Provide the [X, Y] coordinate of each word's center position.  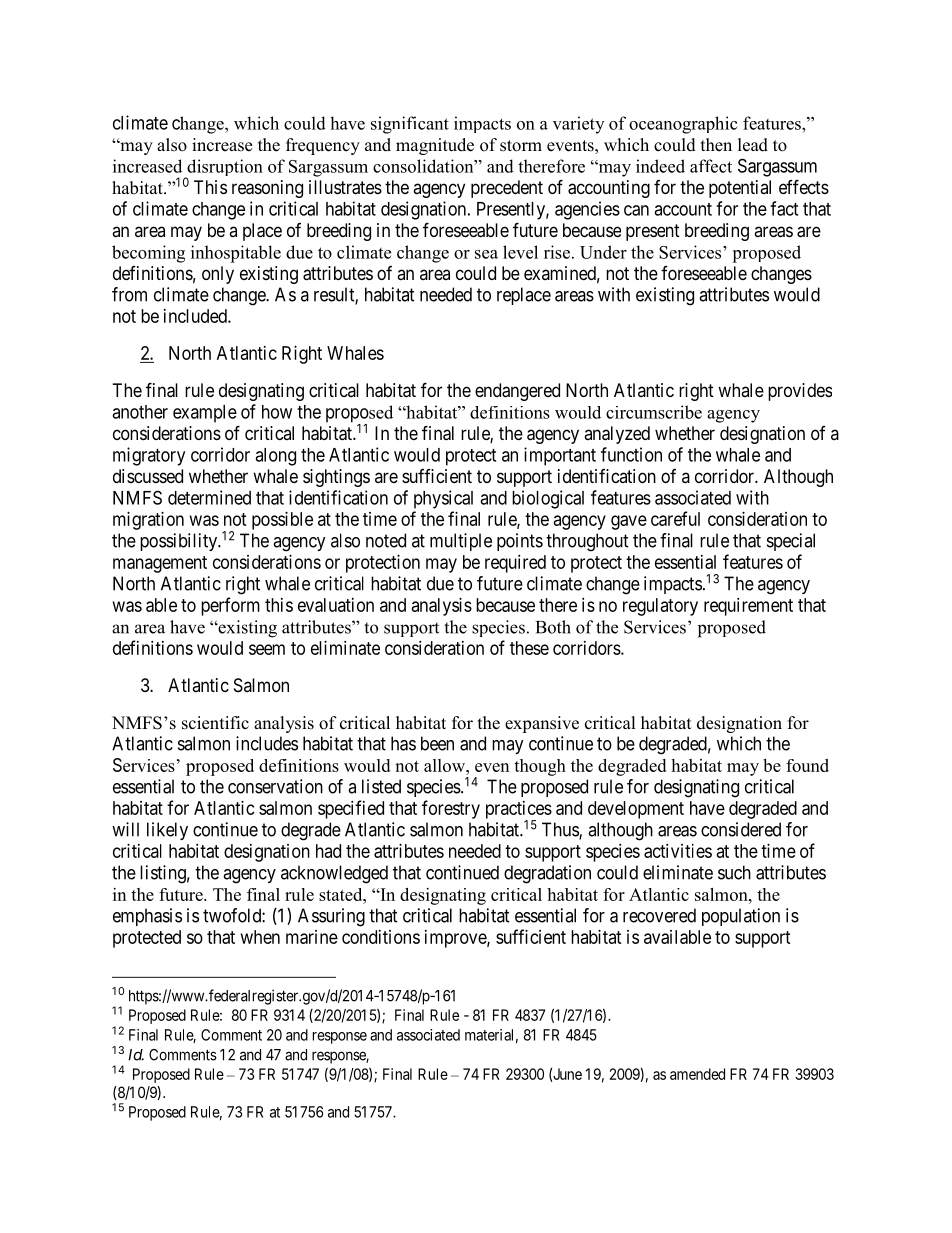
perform [230, 606]
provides [800, 392]
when [260, 937]
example [205, 414]
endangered [517, 392]
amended [697, 1074]
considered [741, 829]
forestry [451, 809]
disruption [224, 169]
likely [167, 831]
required [515, 564]
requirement [748, 607]
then [716, 145]
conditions [381, 937]
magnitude [435, 146]
